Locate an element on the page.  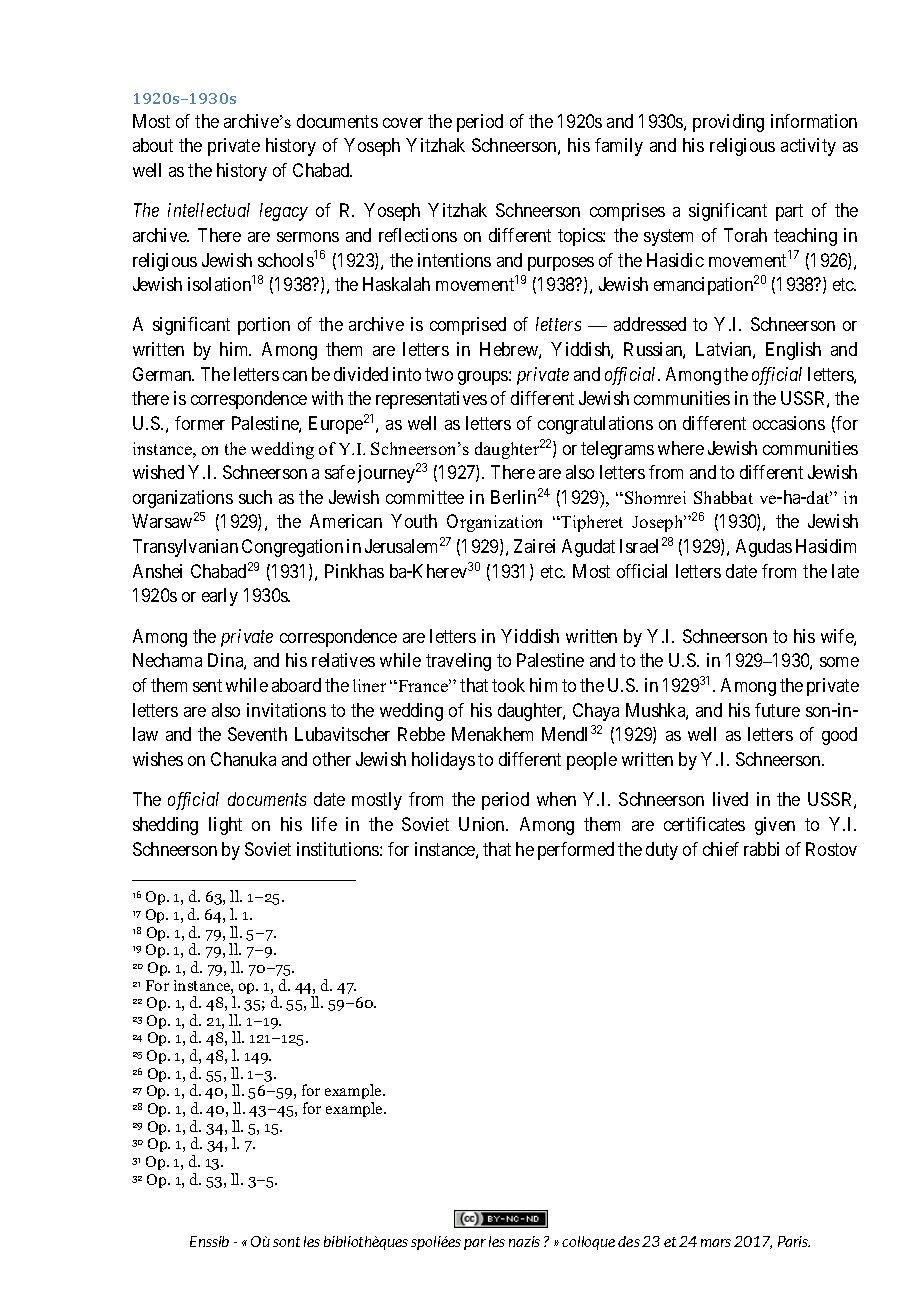
nazis is located at coordinates (524, 1241).
